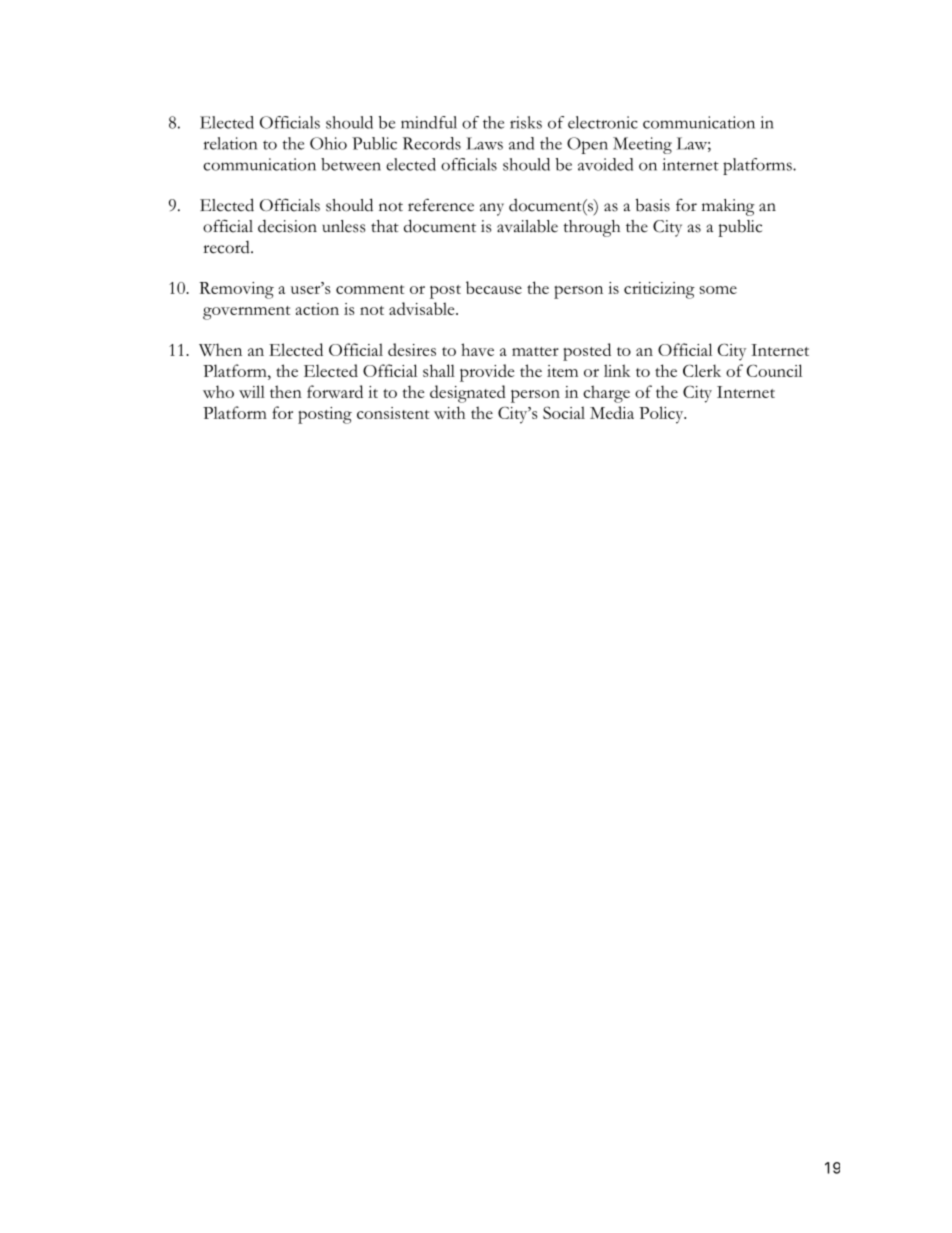 This screenshot has height=1233, width=952. Describe the element at coordinates (718, 290) in the screenshot. I see `some` at that location.
